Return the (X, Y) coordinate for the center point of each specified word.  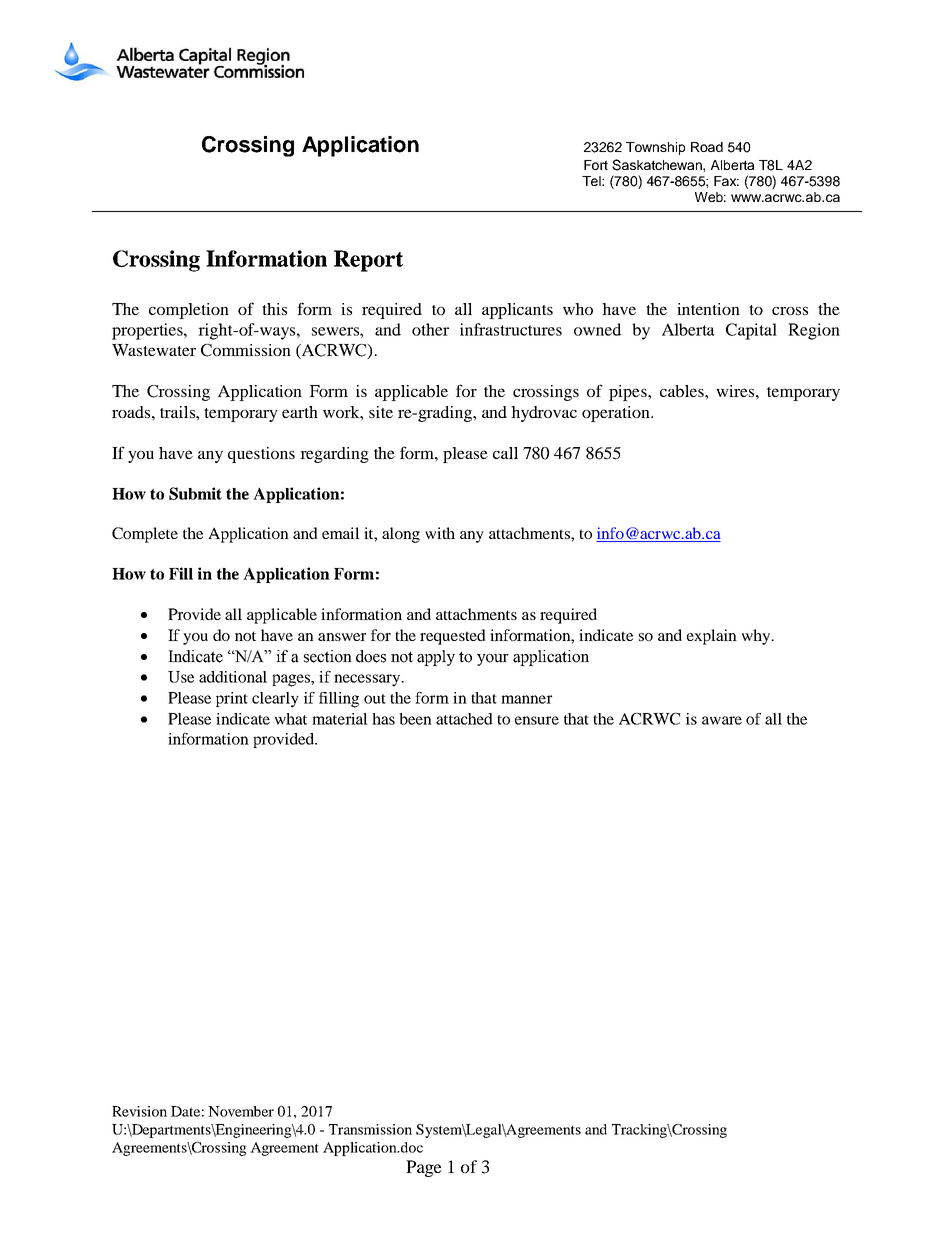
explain (712, 637)
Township (655, 148)
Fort (596, 165)
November (241, 1111)
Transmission (370, 1129)
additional (233, 677)
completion (189, 311)
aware (722, 720)
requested (453, 637)
